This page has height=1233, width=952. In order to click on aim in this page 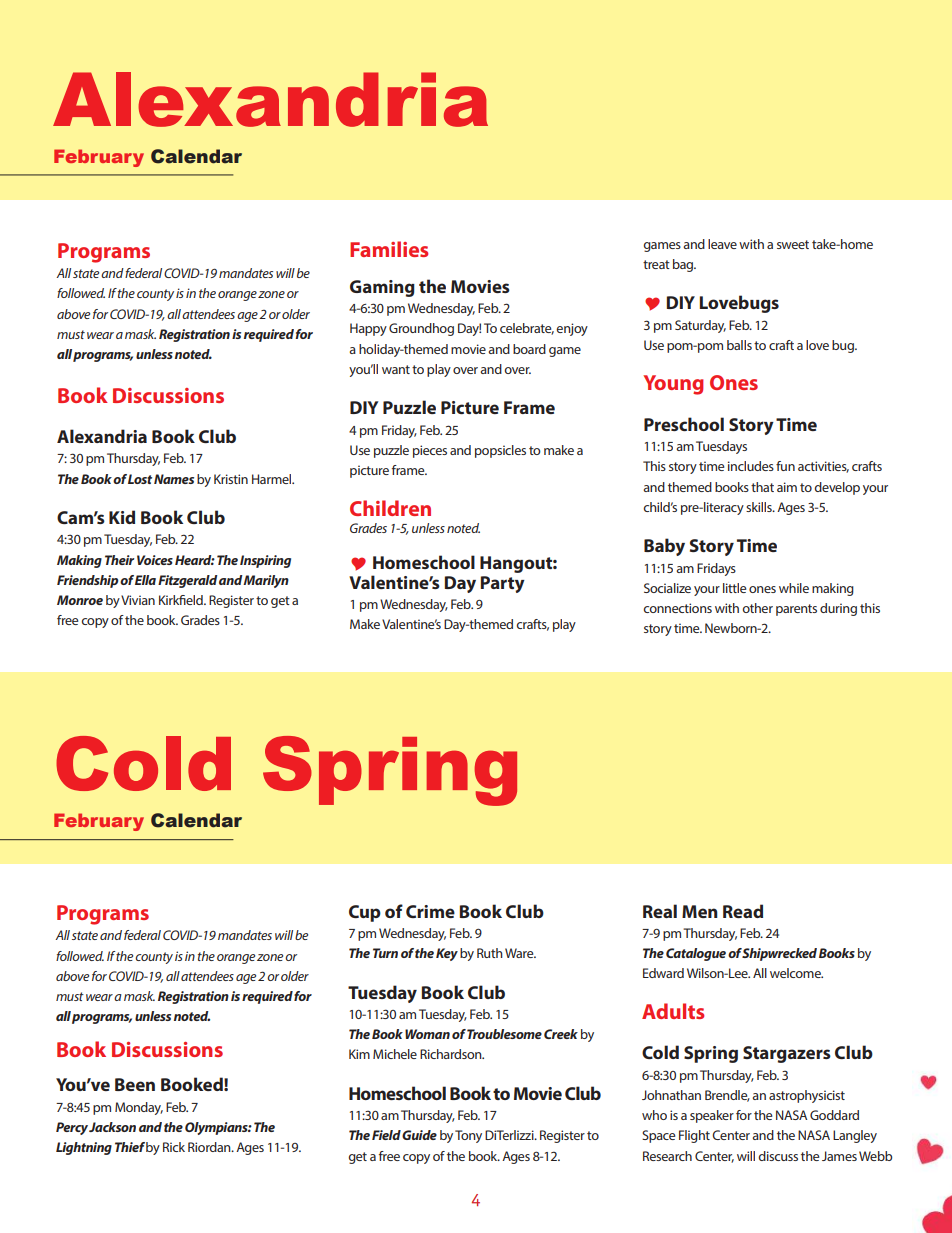, I will do `click(787, 487)`.
